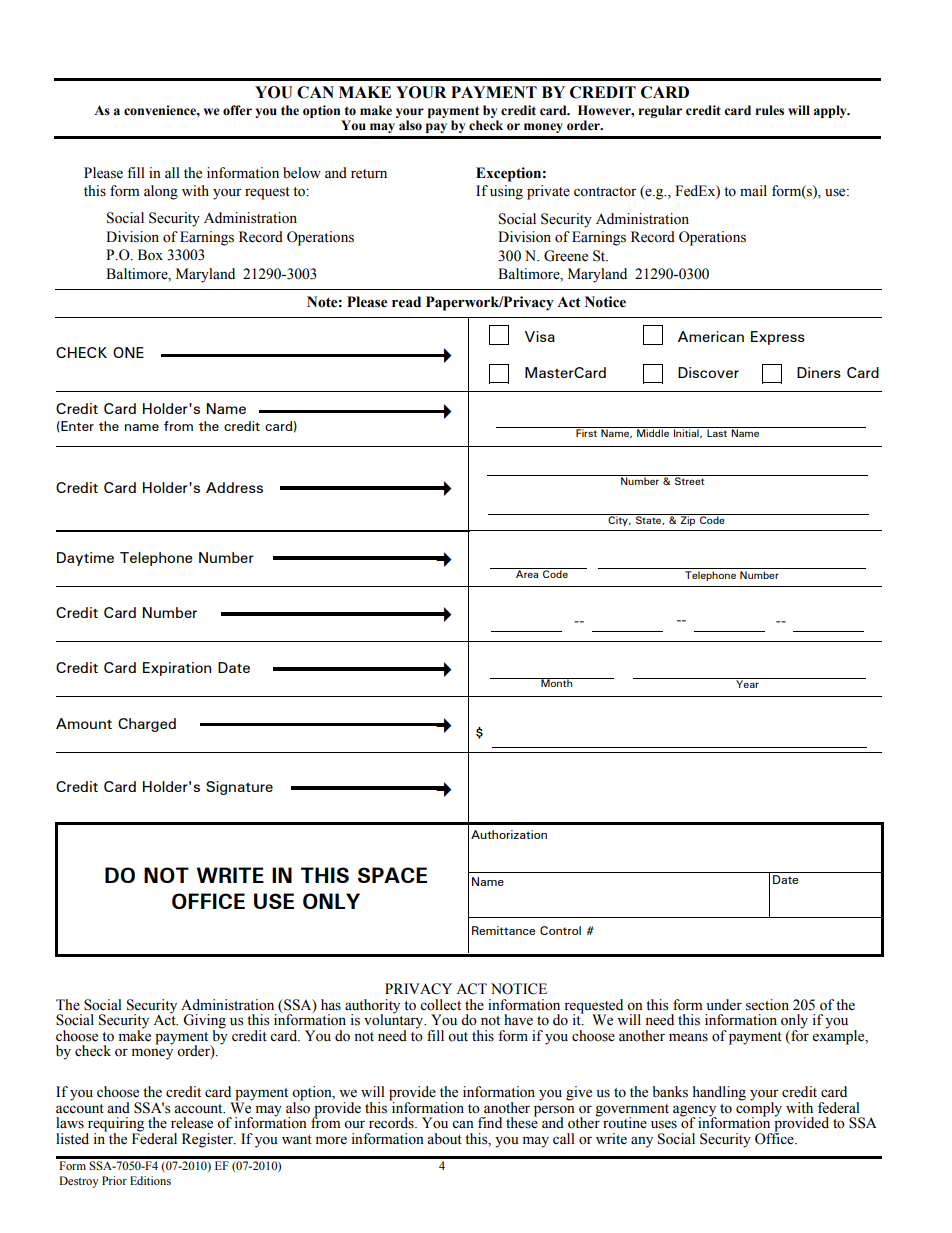 The width and height of the screenshot is (952, 1233). What do you see at coordinates (161, 192) in the screenshot?
I see `along` at bounding box center [161, 192].
